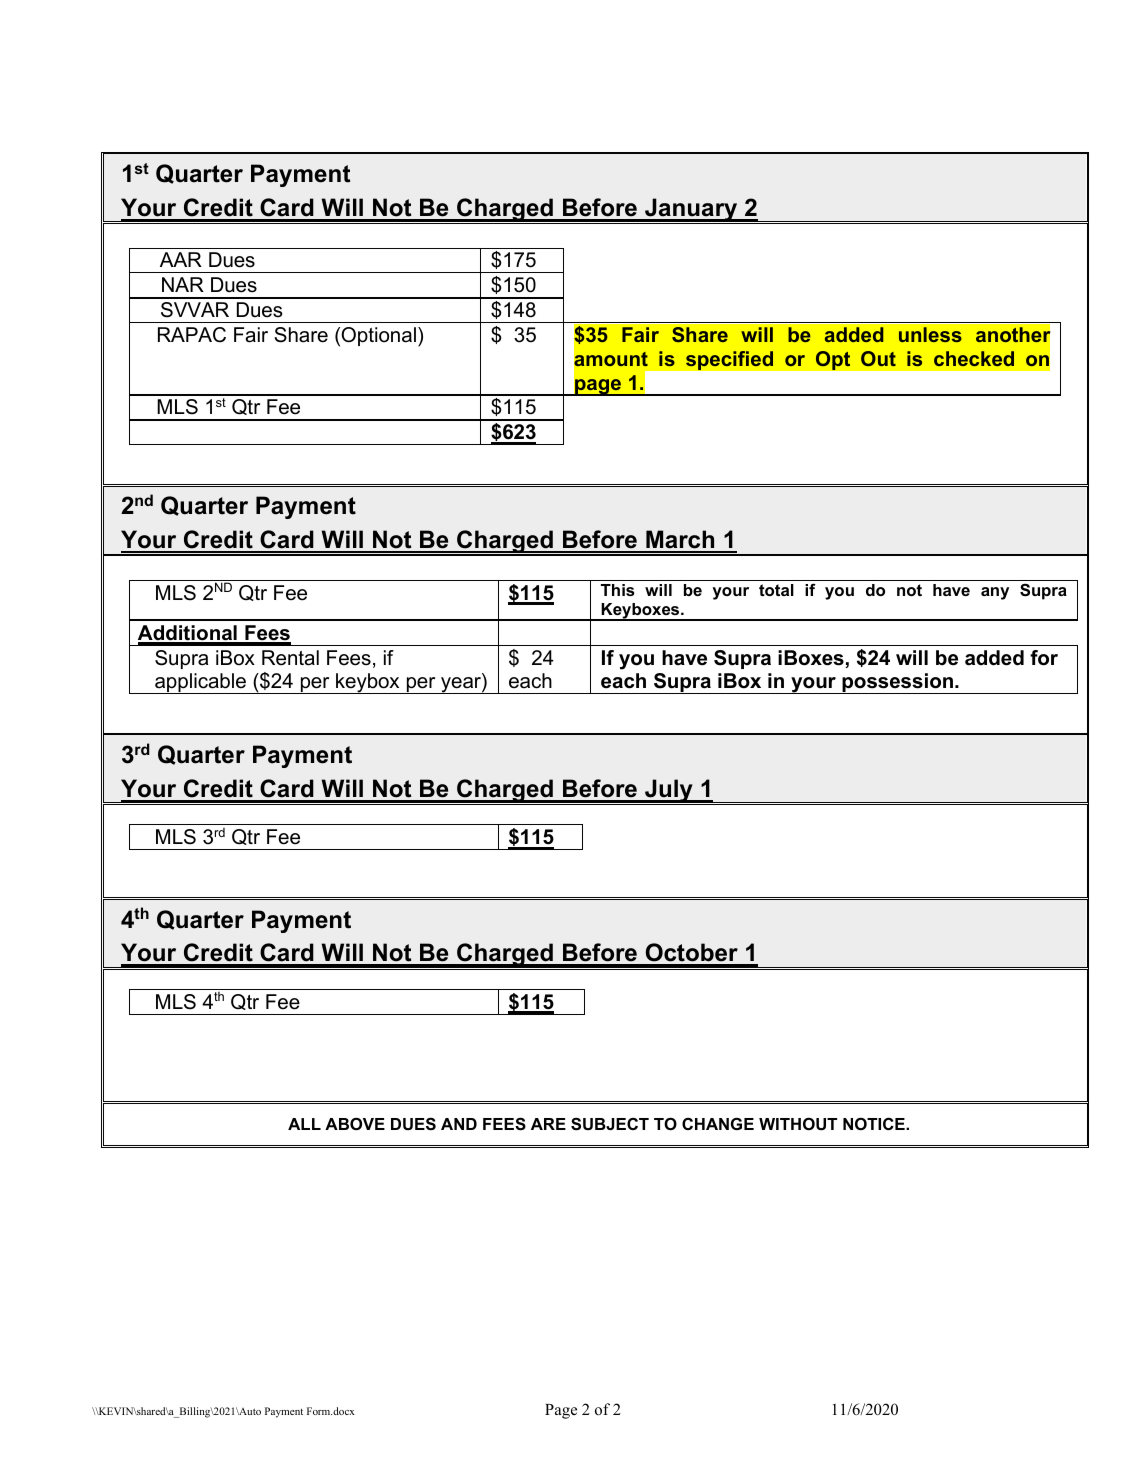 The image size is (1141, 1477). I want to click on applicable, so click(200, 683).
